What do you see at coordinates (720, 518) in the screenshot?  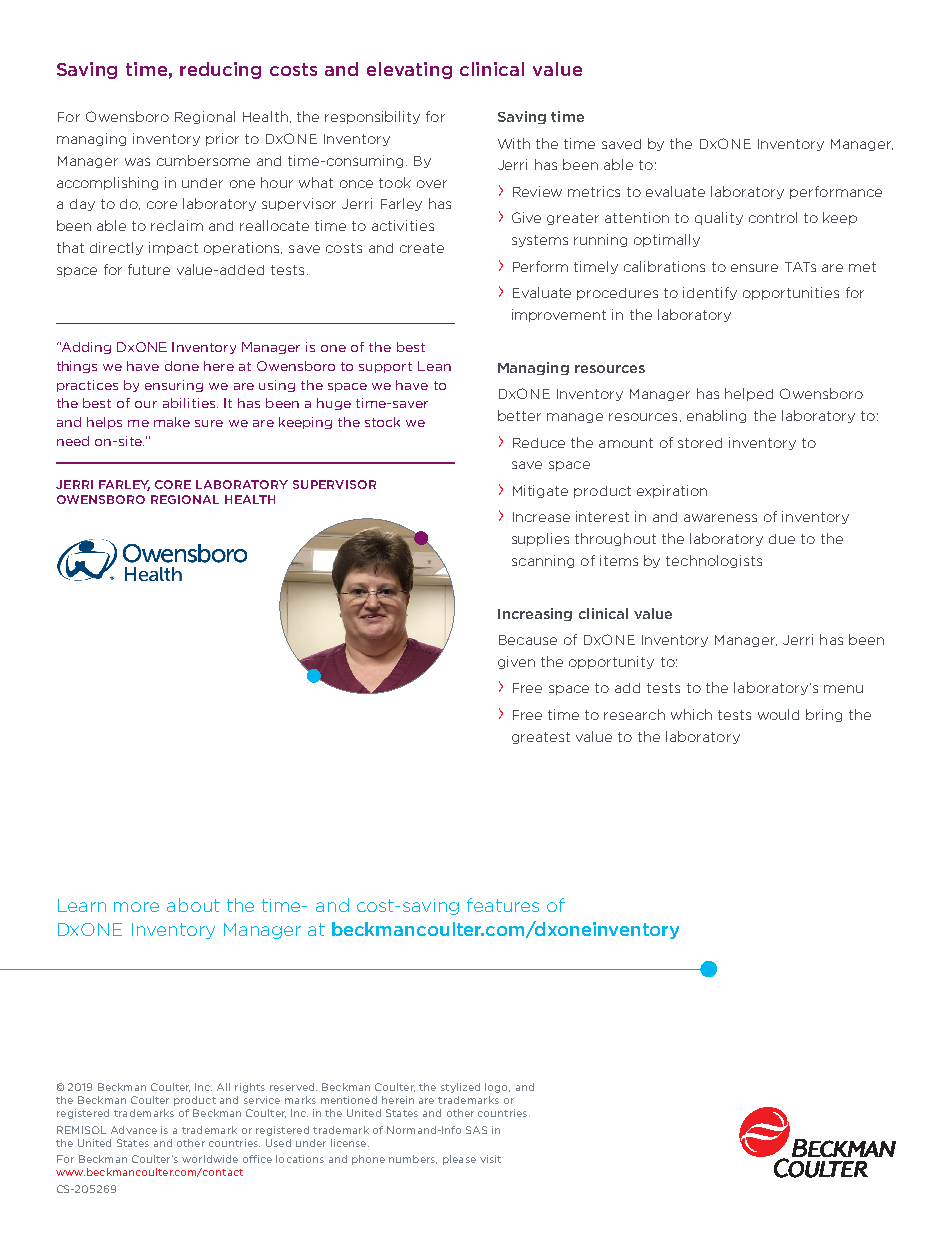 I see `awareness` at bounding box center [720, 518].
